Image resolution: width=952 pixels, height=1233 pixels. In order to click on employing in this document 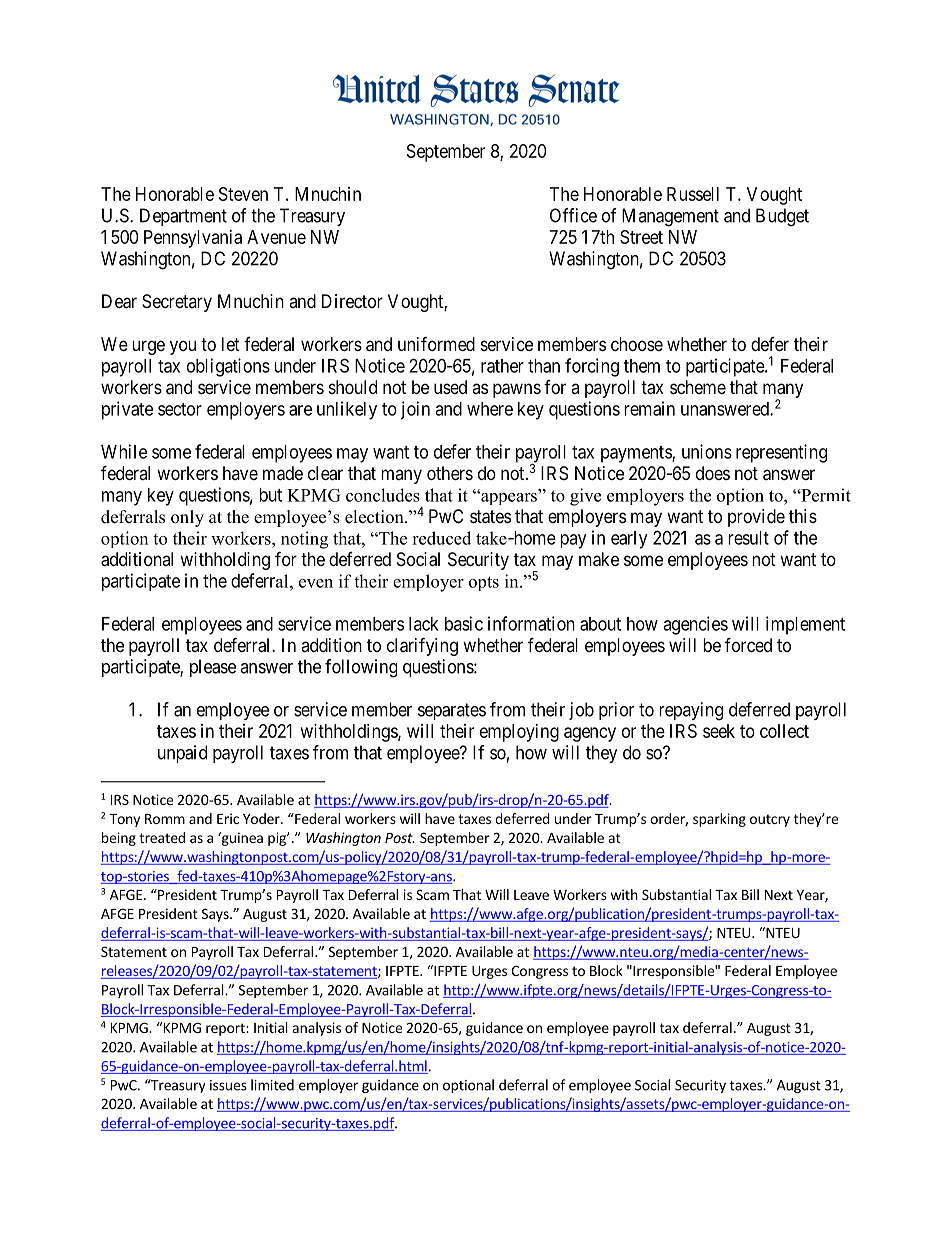, I will do `click(519, 733)`.
